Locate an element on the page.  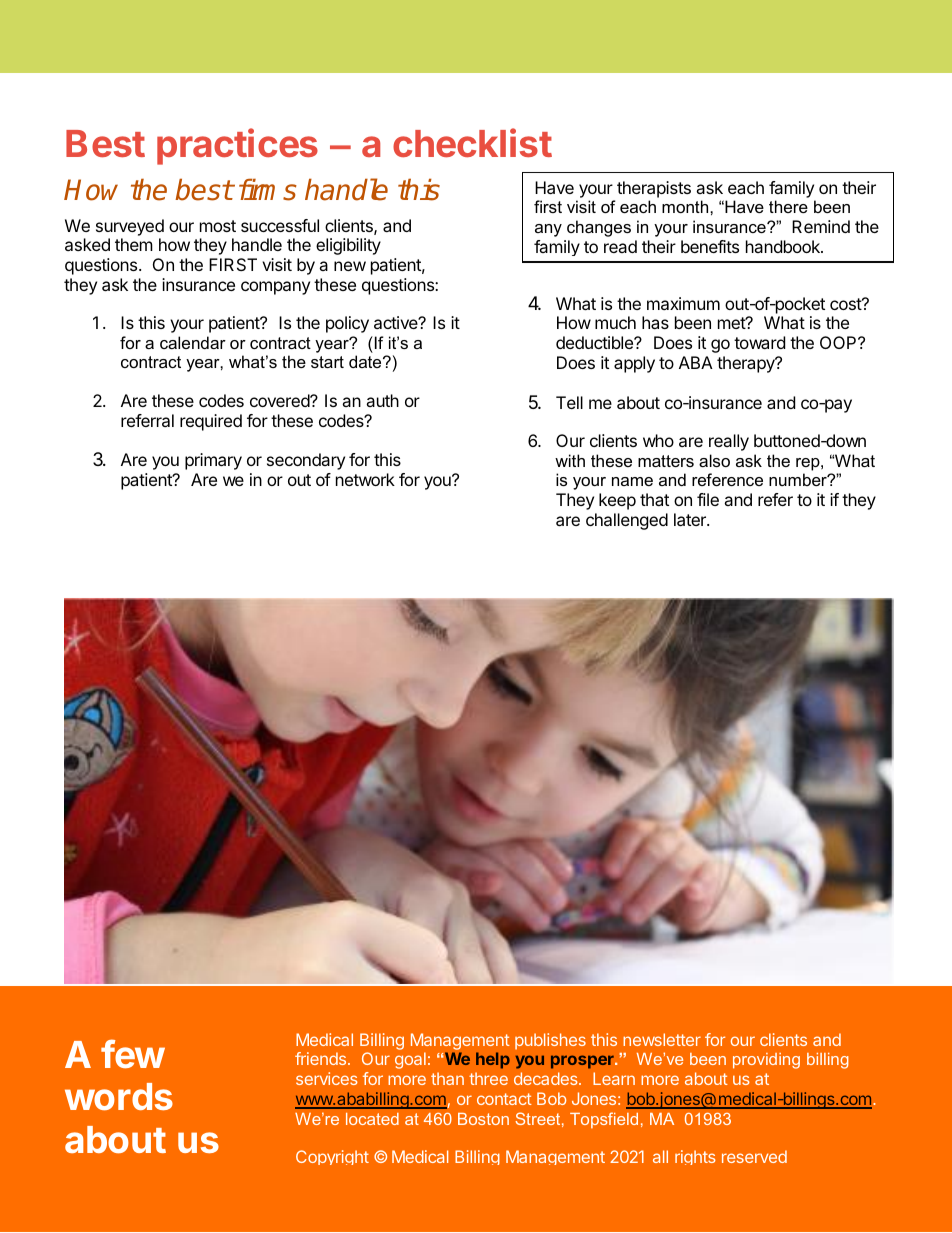
practices is located at coordinates (237, 146).
